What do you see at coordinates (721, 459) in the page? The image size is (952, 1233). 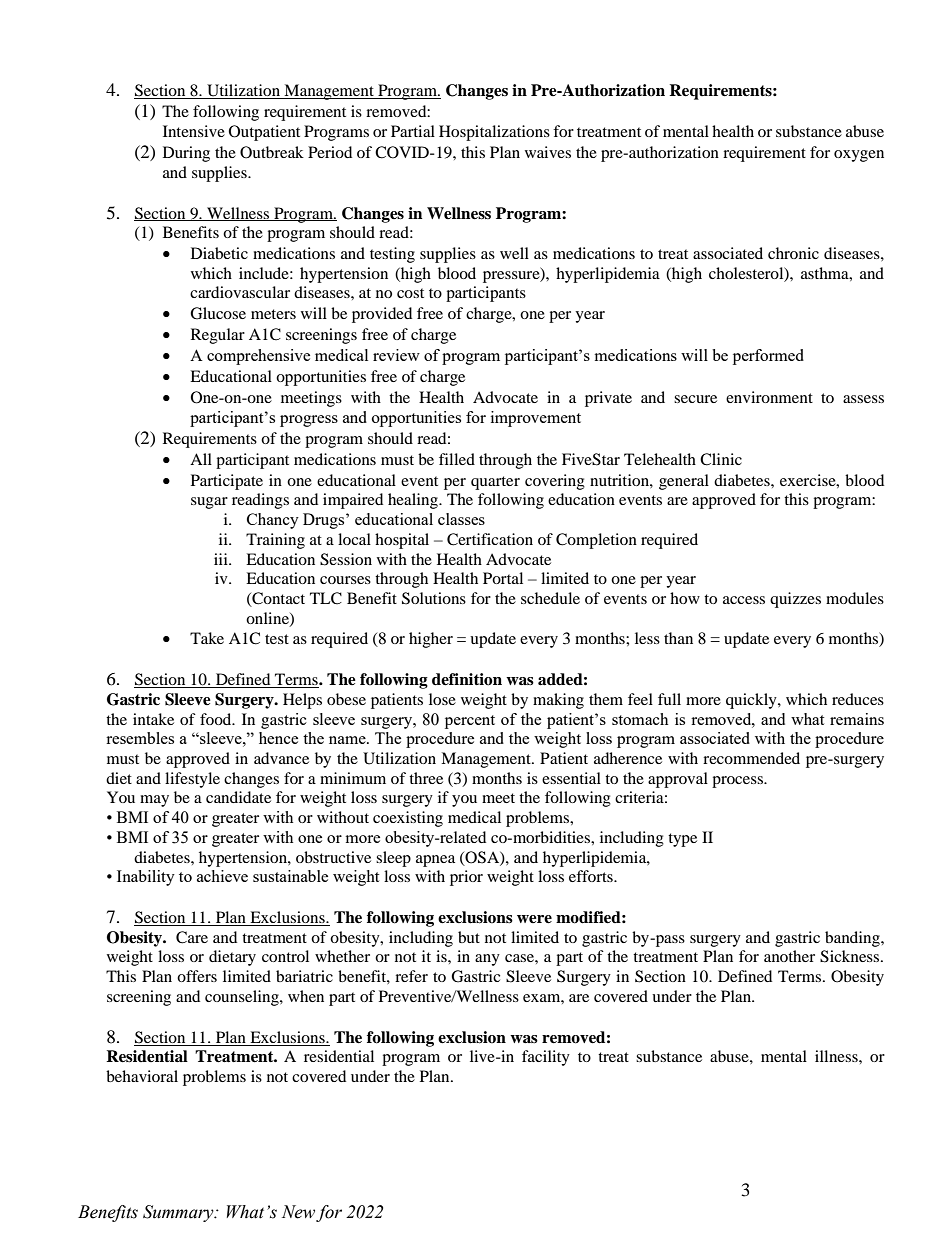 I see `Clinic` at bounding box center [721, 459].
